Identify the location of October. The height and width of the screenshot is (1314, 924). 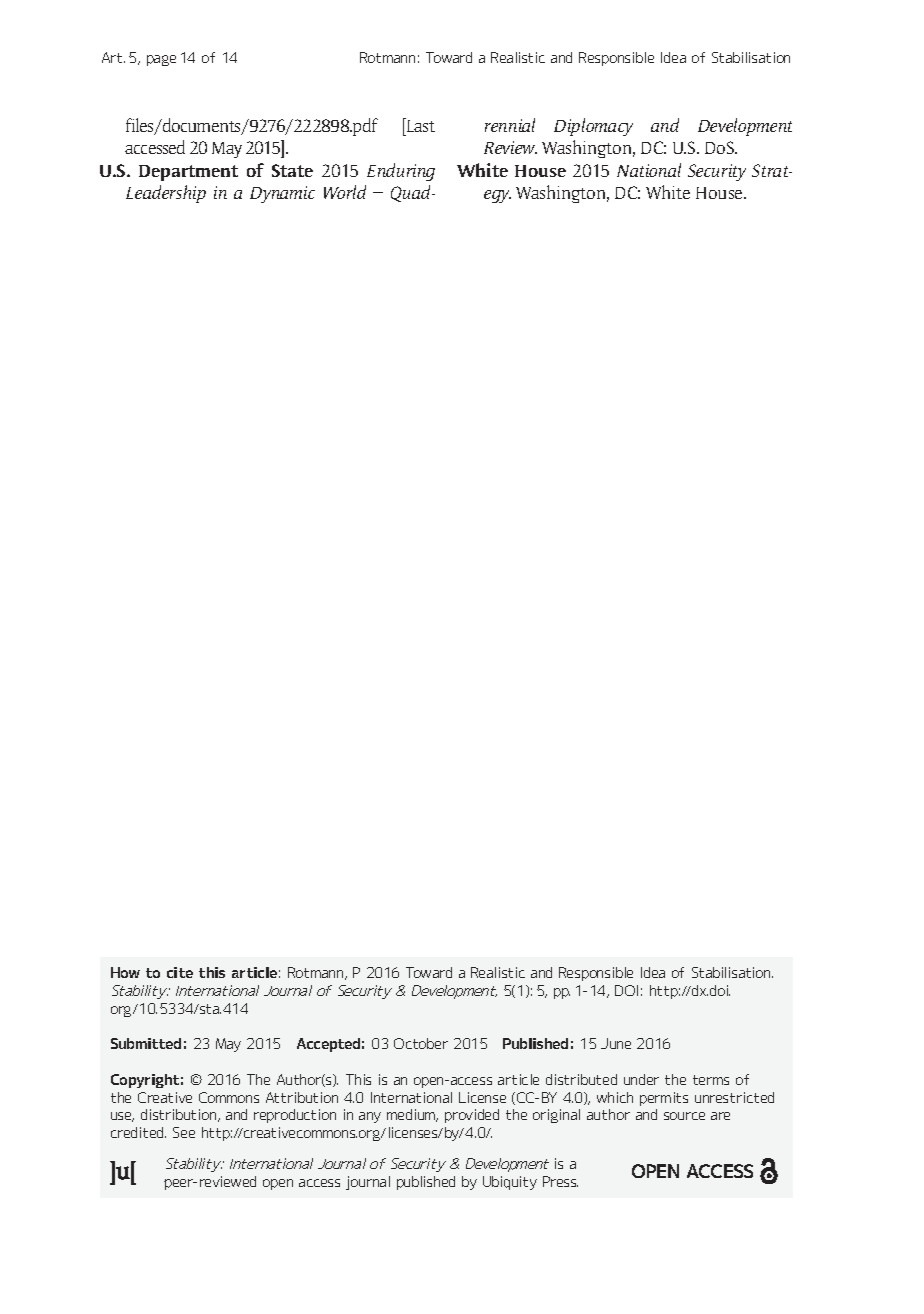
(421, 1043).
